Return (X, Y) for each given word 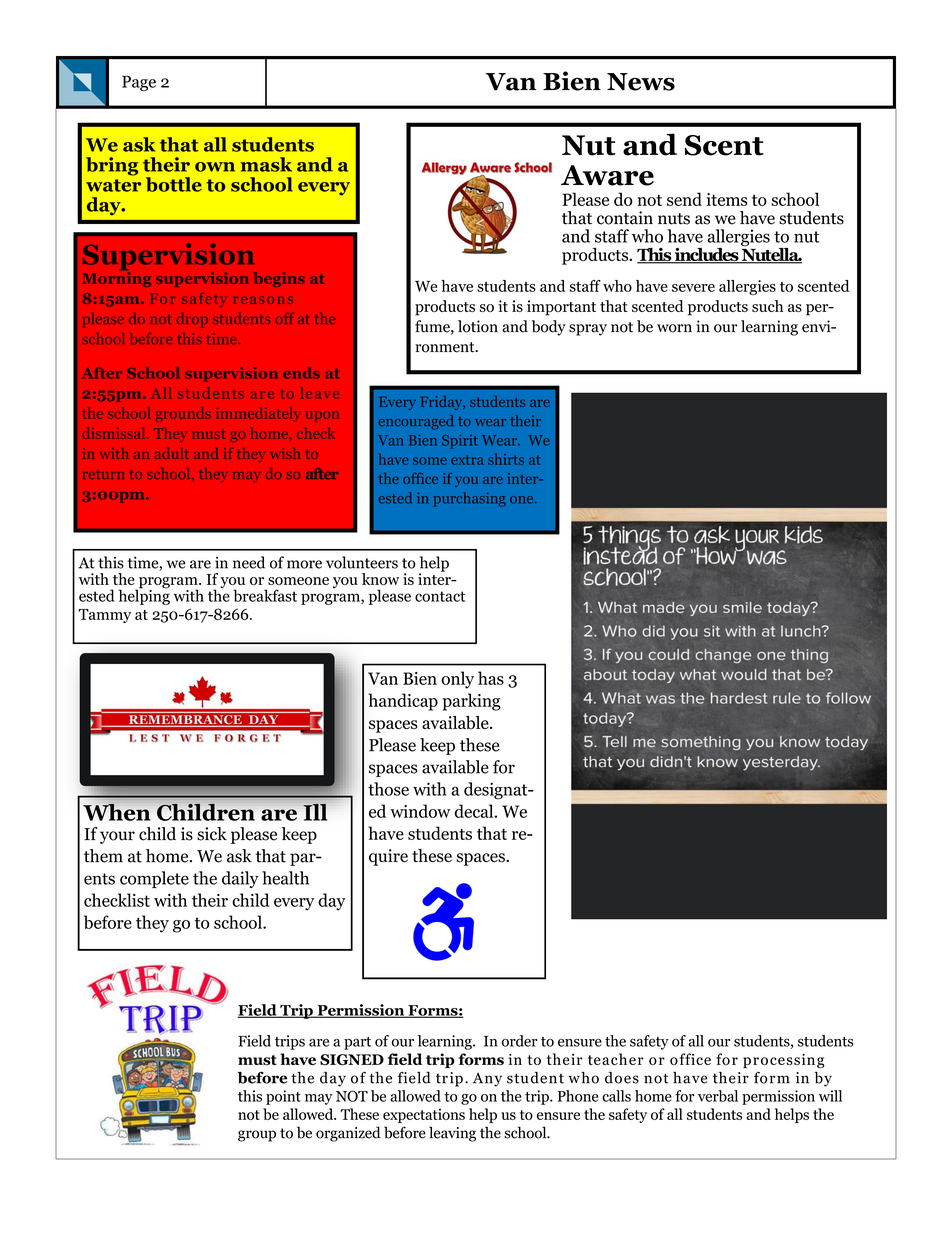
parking (471, 702)
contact (440, 596)
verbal (718, 1096)
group (257, 1136)
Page (139, 83)
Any (487, 1080)
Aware (607, 175)
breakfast (265, 595)
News (641, 82)
